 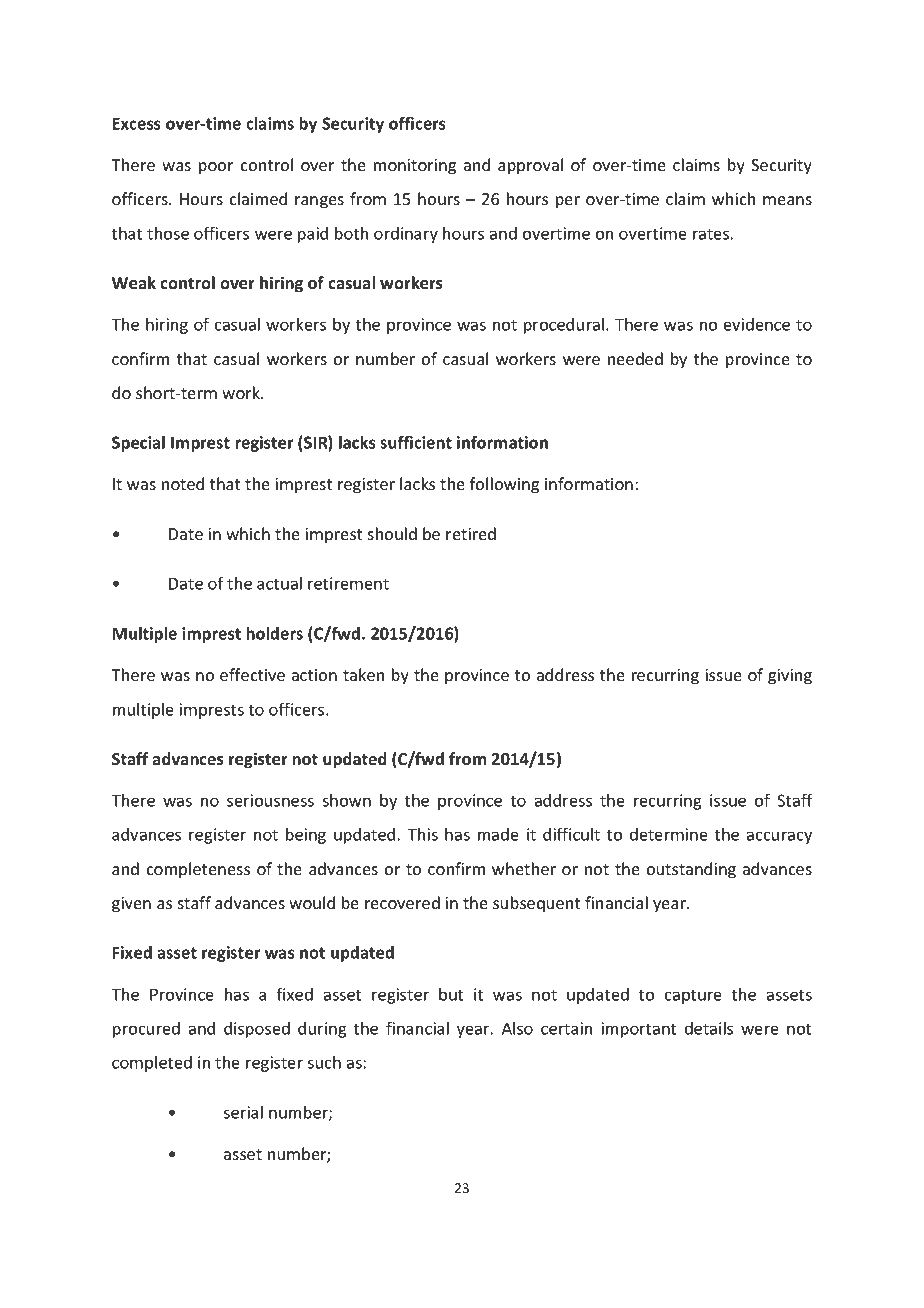 What do you see at coordinates (183, 483) in the screenshot?
I see `noted` at bounding box center [183, 483].
